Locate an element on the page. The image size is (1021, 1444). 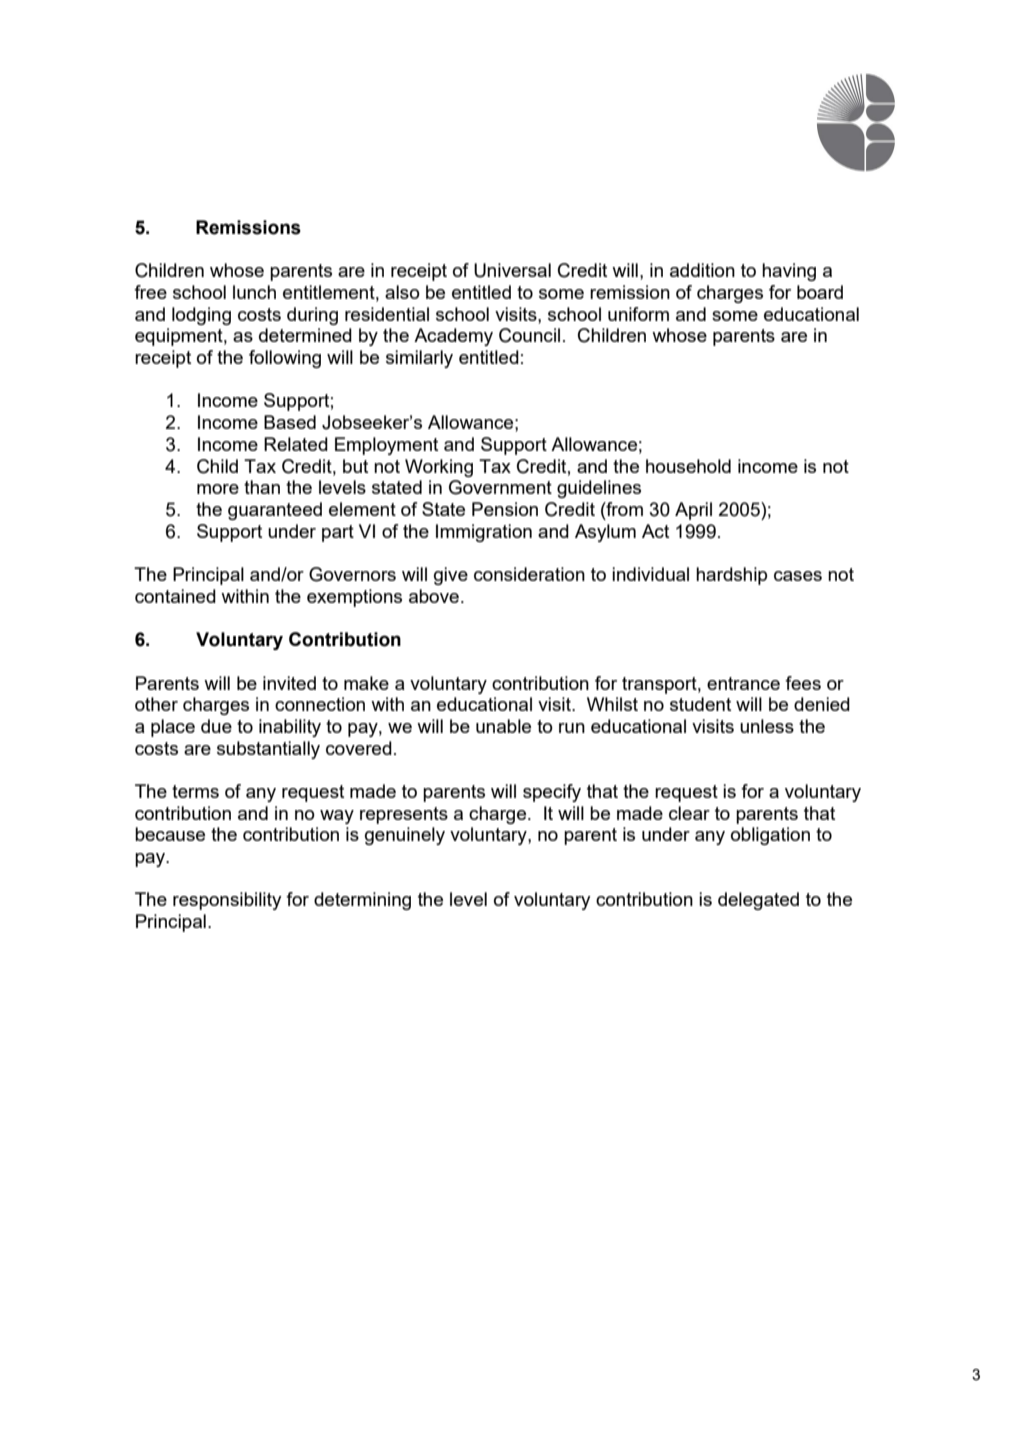
addition is located at coordinates (702, 270).
